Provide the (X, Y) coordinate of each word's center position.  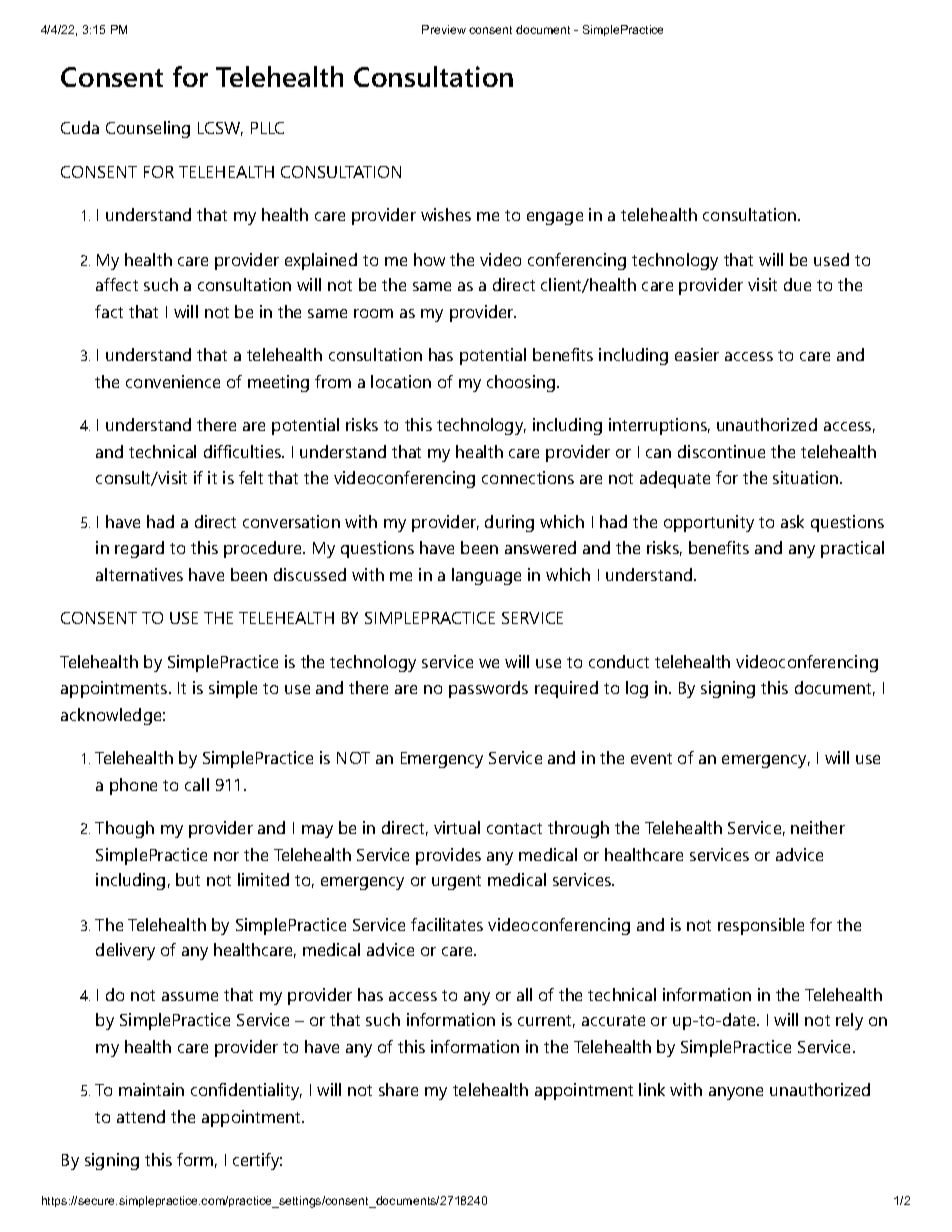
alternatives (139, 574)
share (398, 1089)
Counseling (148, 129)
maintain (151, 1089)
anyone (736, 1093)
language (486, 576)
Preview (444, 29)
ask (792, 521)
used (831, 259)
